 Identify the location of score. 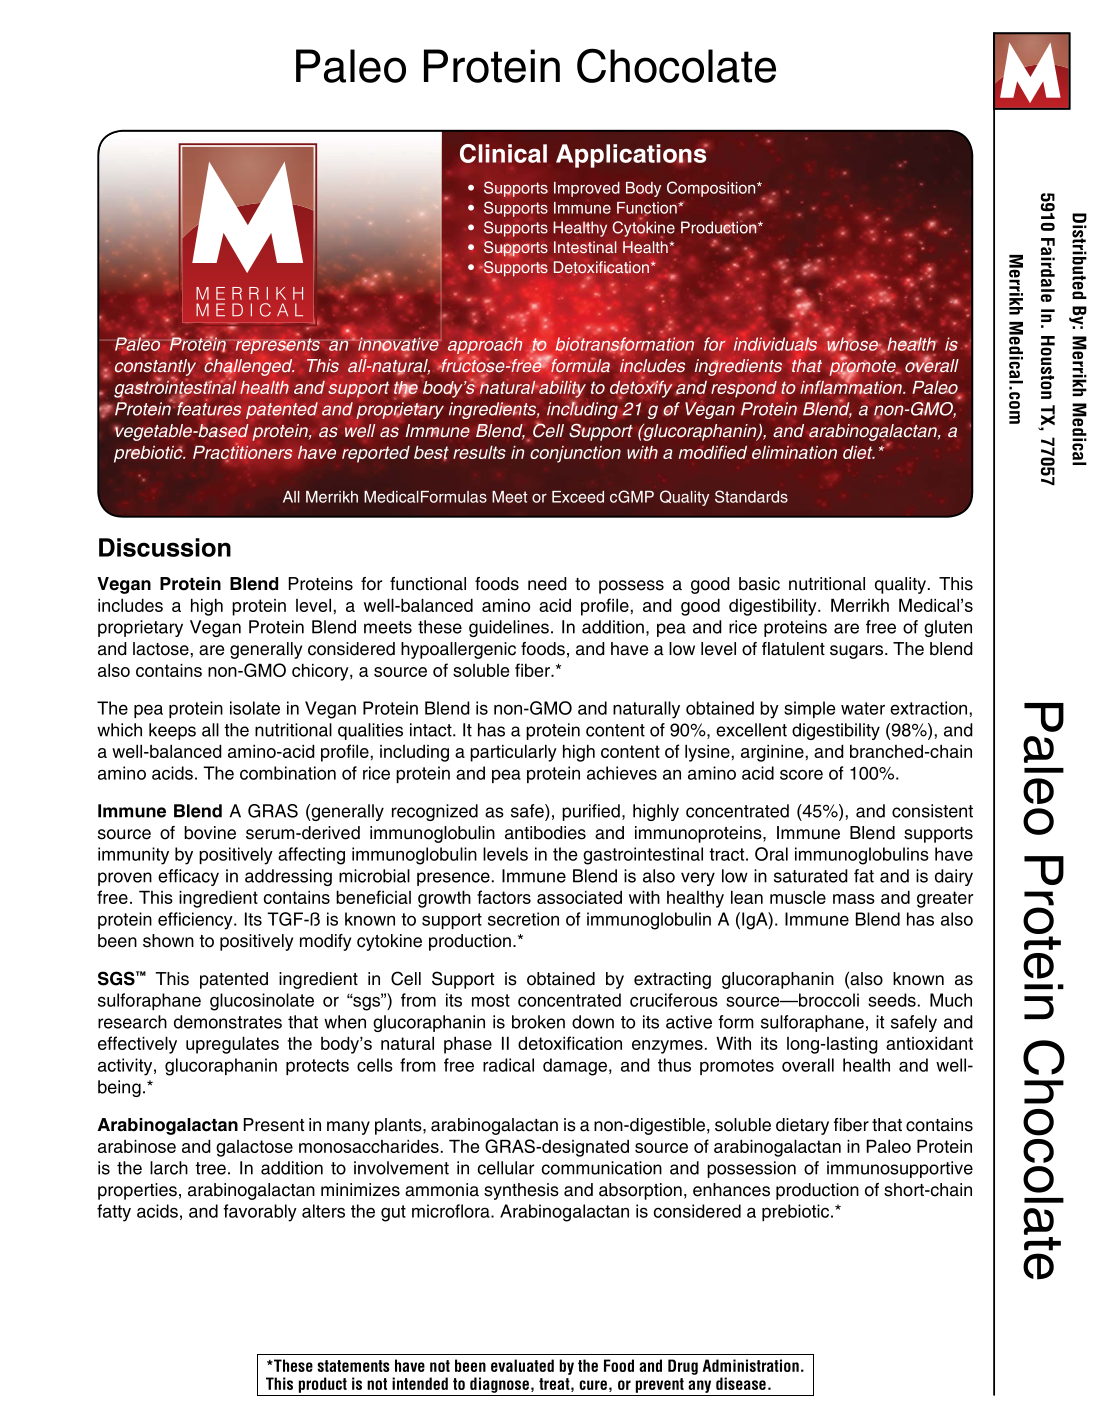
(801, 774).
